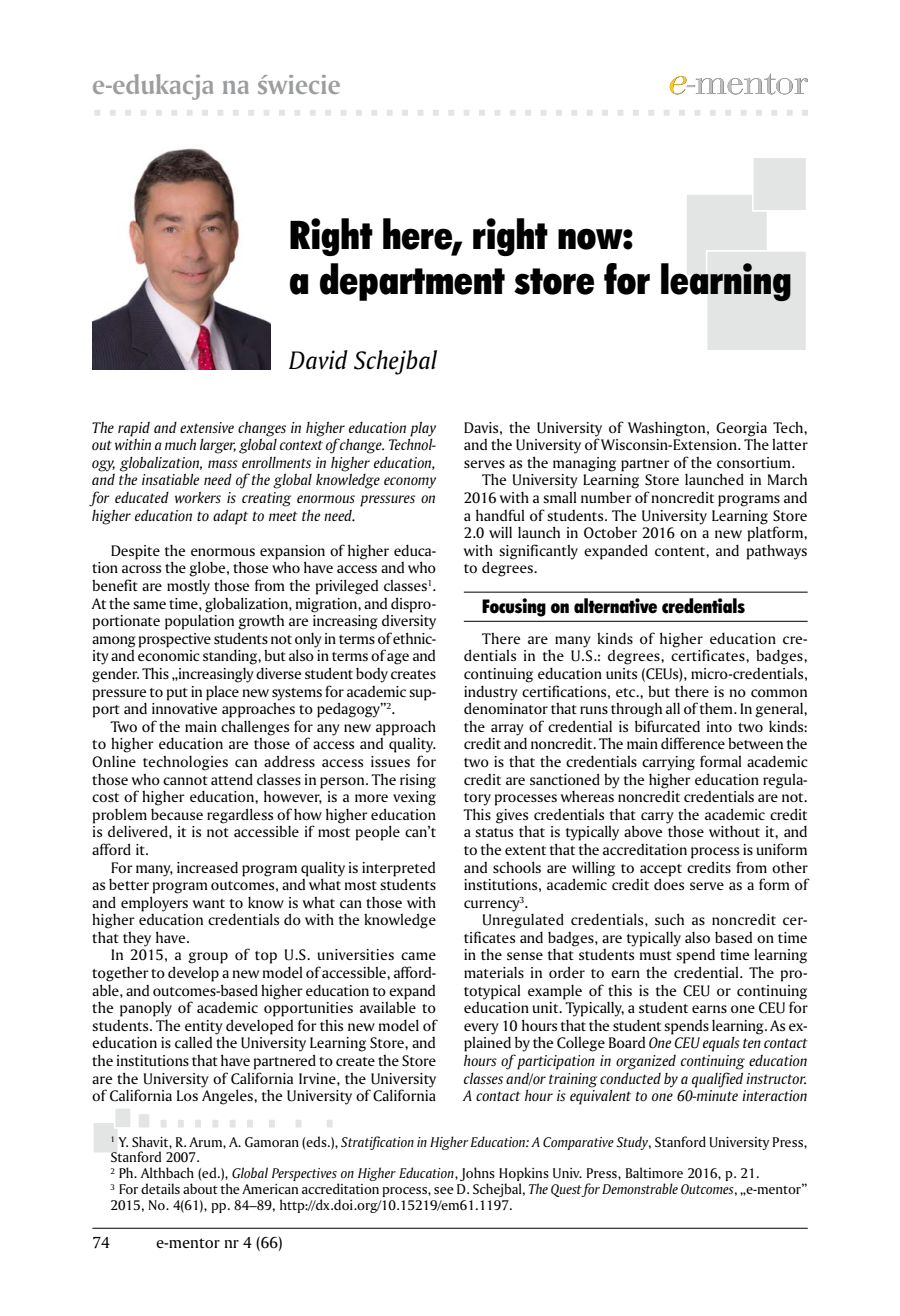 The height and width of the screenshot is (1316, 900). I want to click on Johns, so click(477, 1175).
